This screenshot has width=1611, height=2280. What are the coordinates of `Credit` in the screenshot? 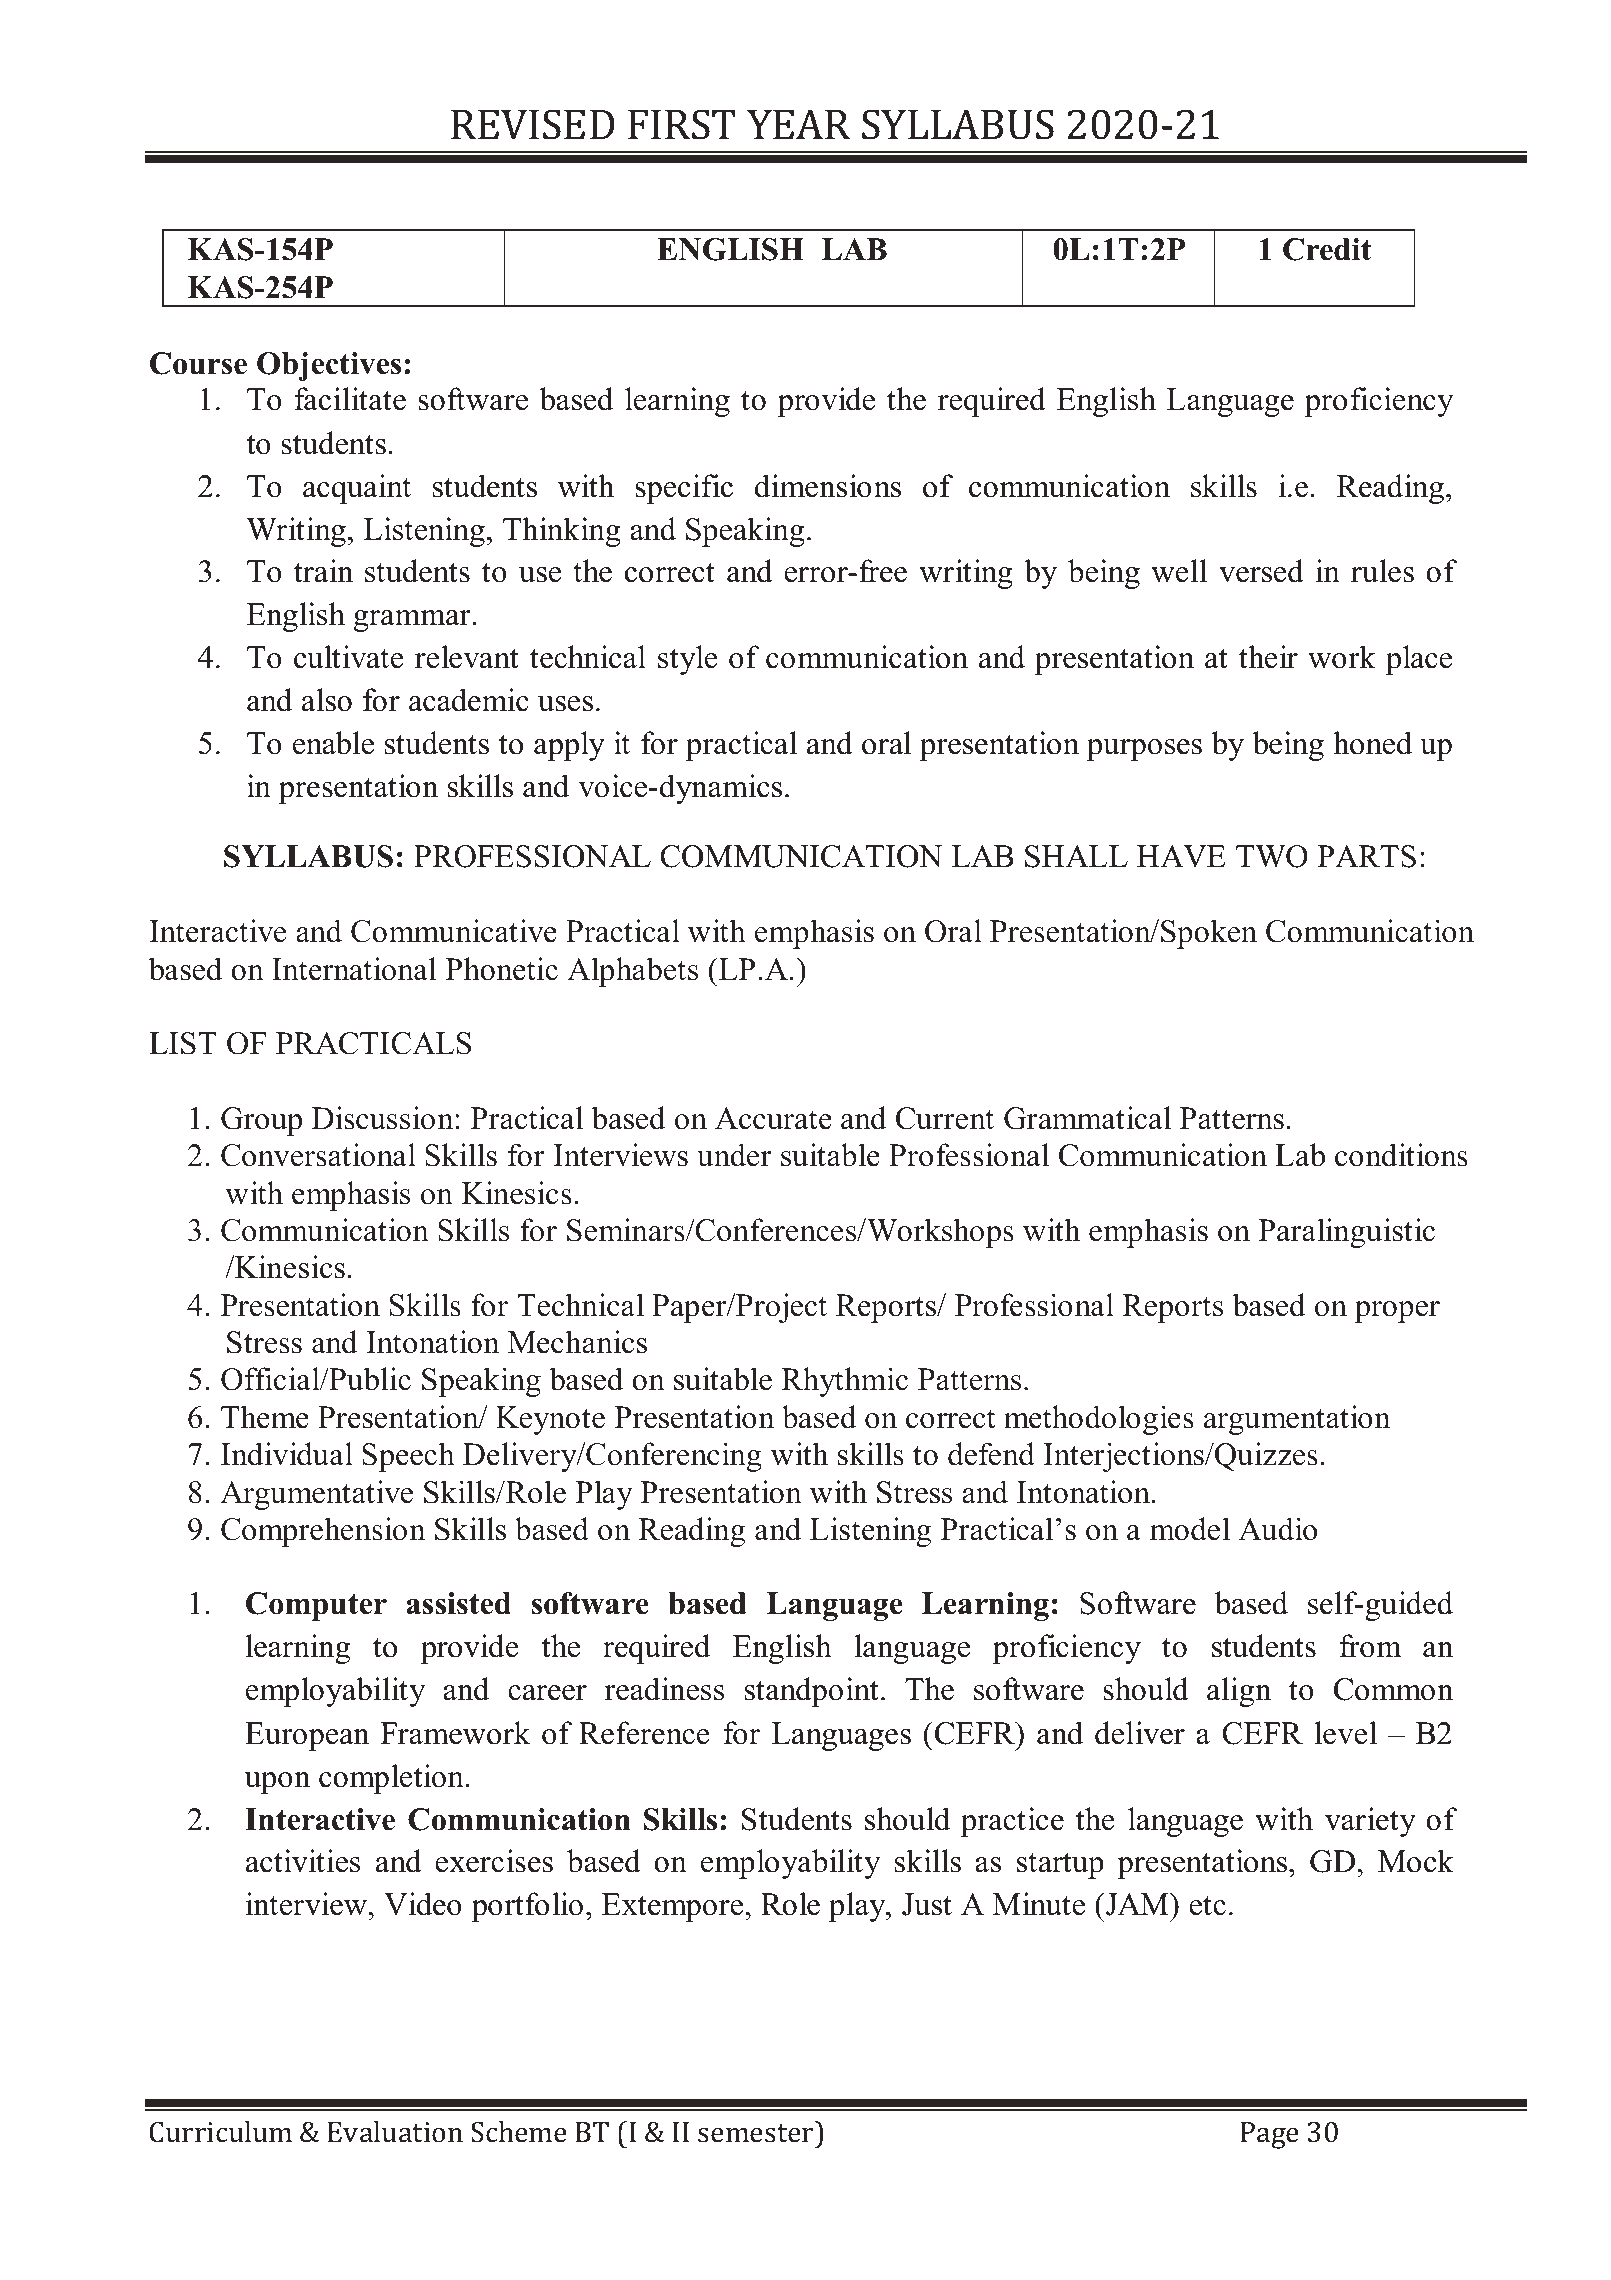 It's located at (1327, 249).
